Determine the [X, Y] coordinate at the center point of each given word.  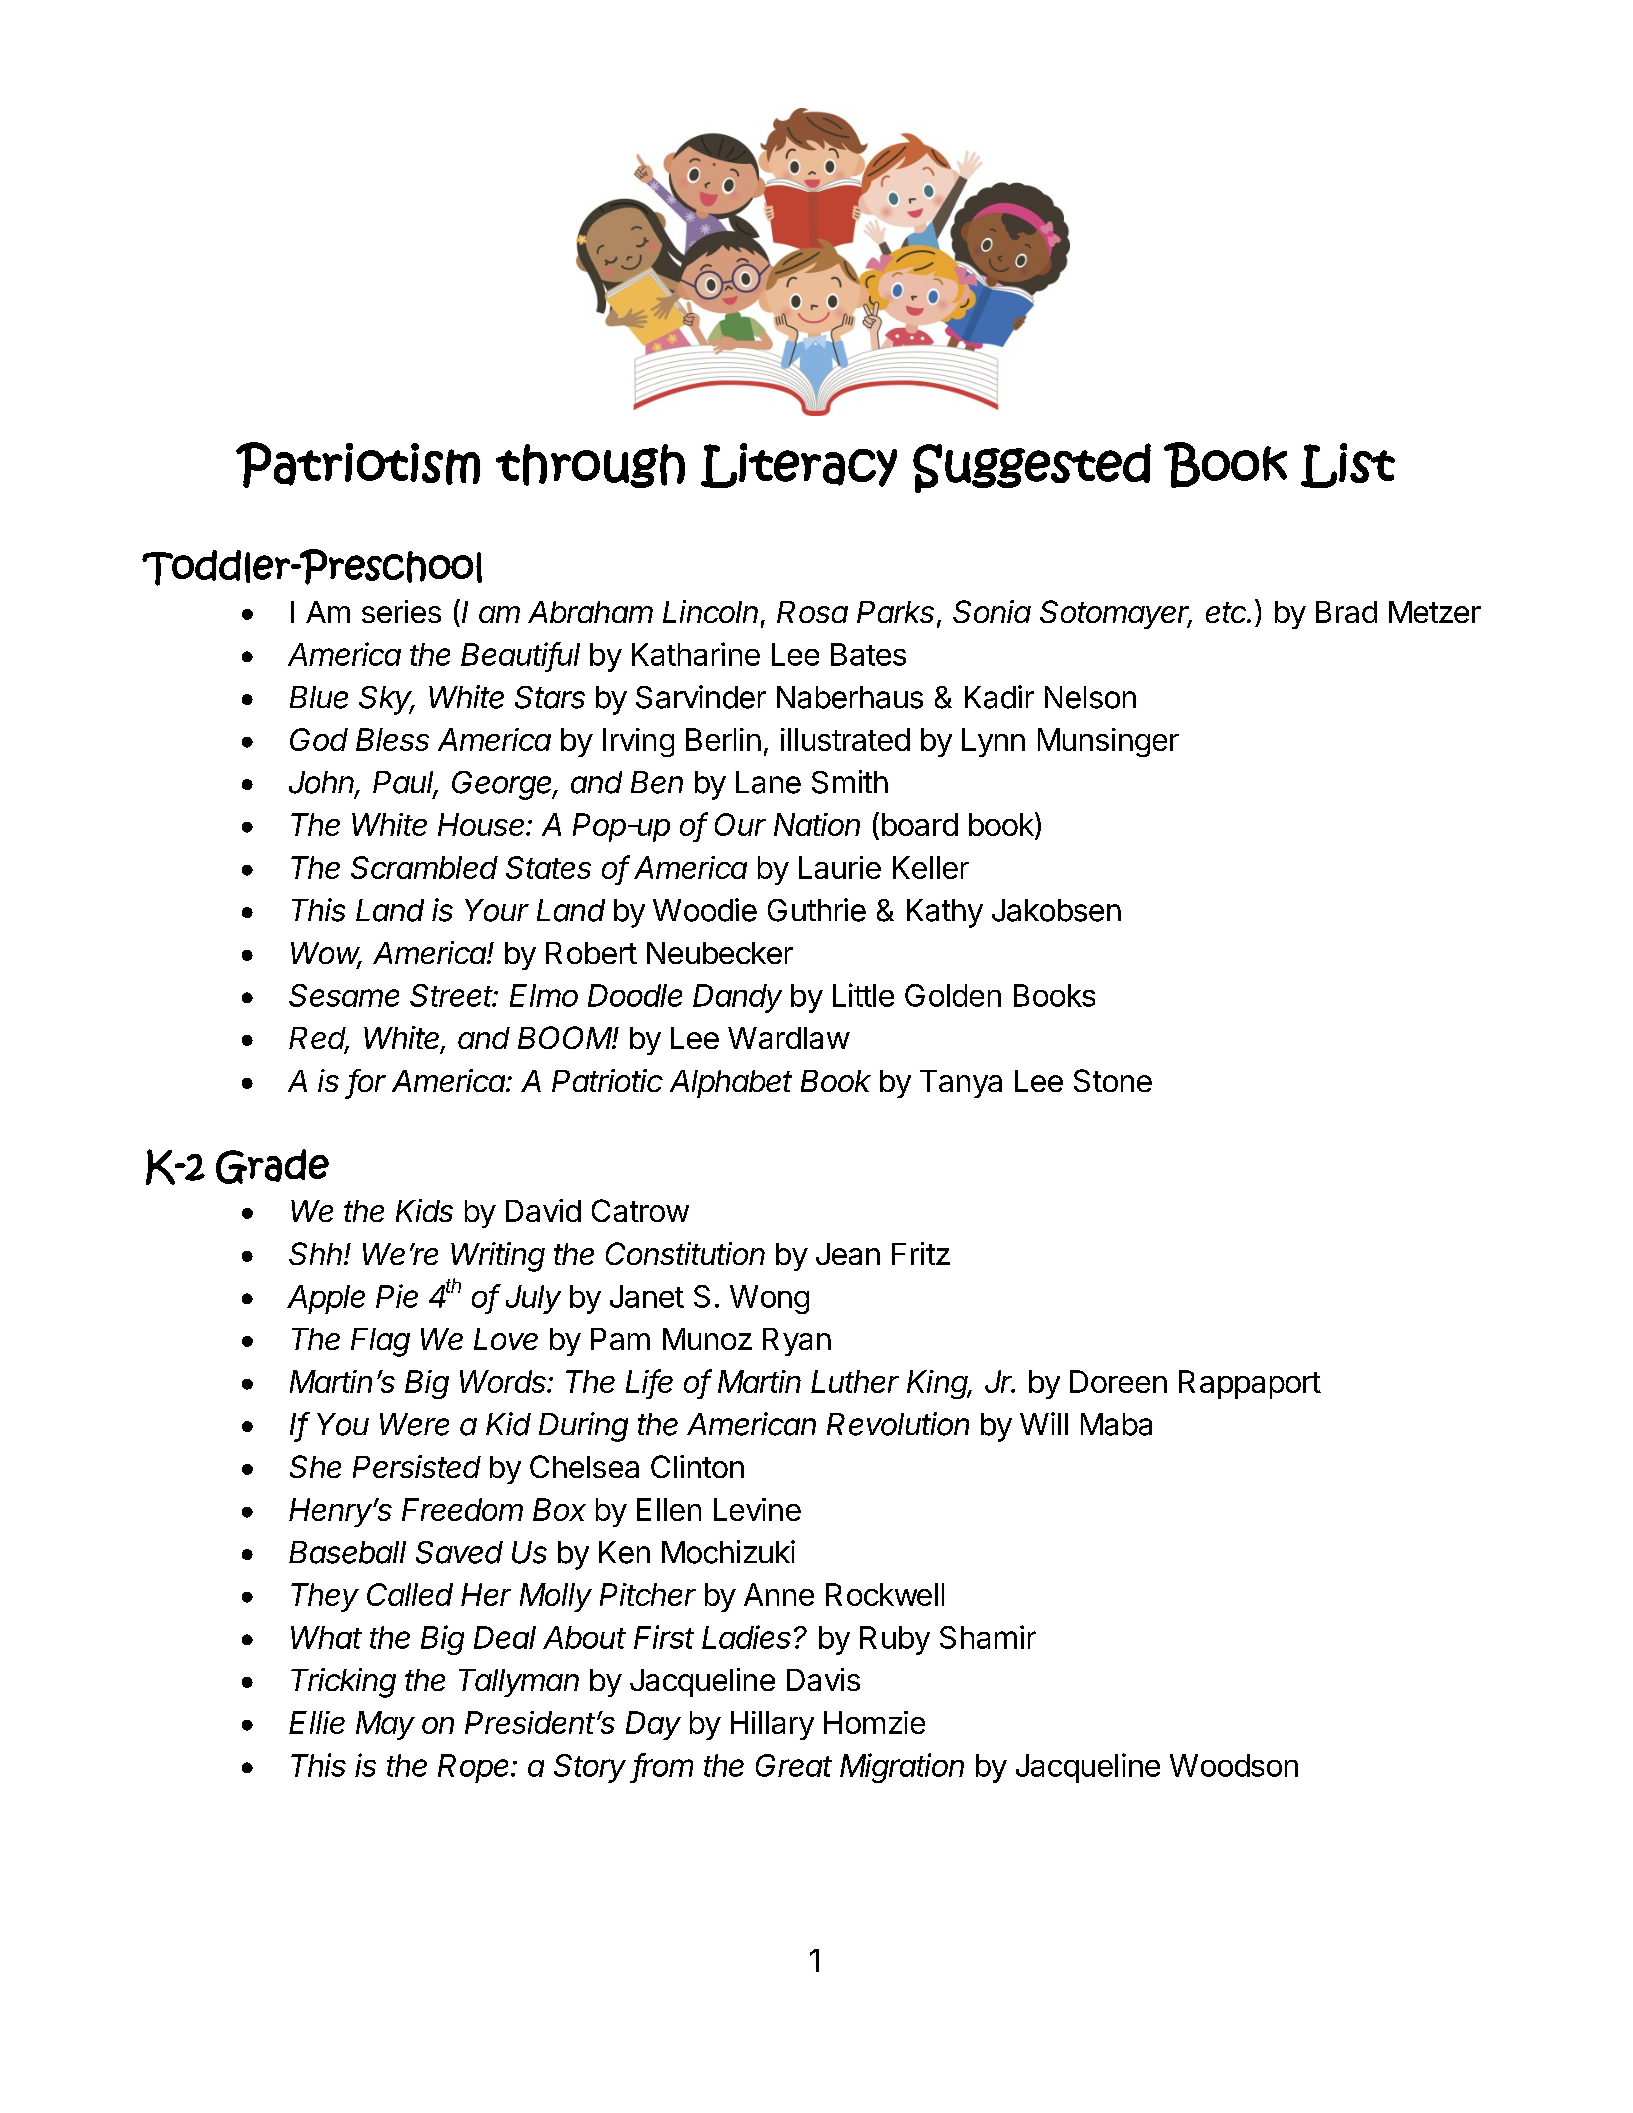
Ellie [317, 1722]
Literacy [799, 465]
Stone [1113, 1080]
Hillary [772, 1725]
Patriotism [358, 465]
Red [319, 1039]
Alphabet [731, 1084]
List [1348, 465]
